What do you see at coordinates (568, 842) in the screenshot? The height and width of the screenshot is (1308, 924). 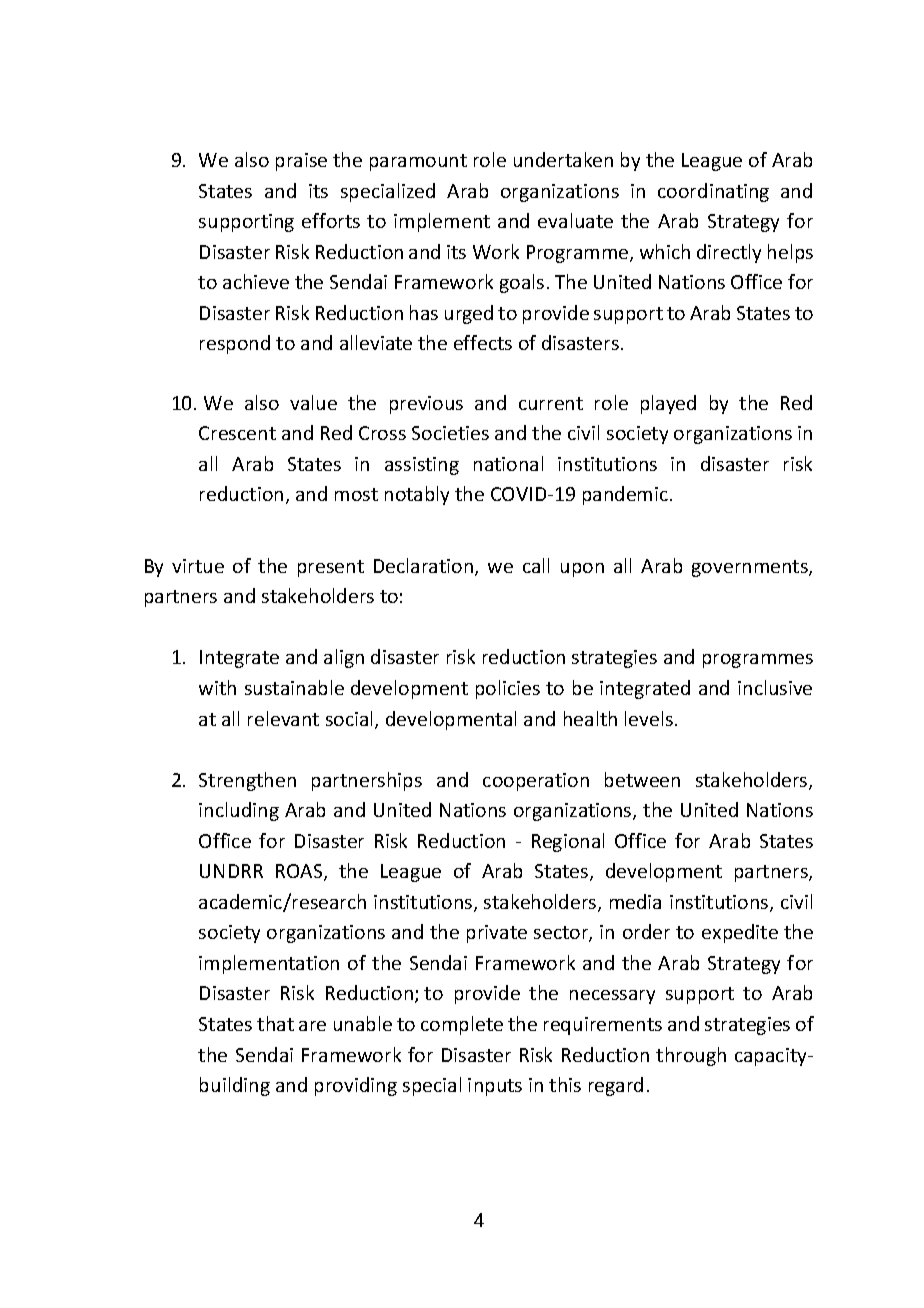 I see `Regional` at bounding box center [568, 842].
